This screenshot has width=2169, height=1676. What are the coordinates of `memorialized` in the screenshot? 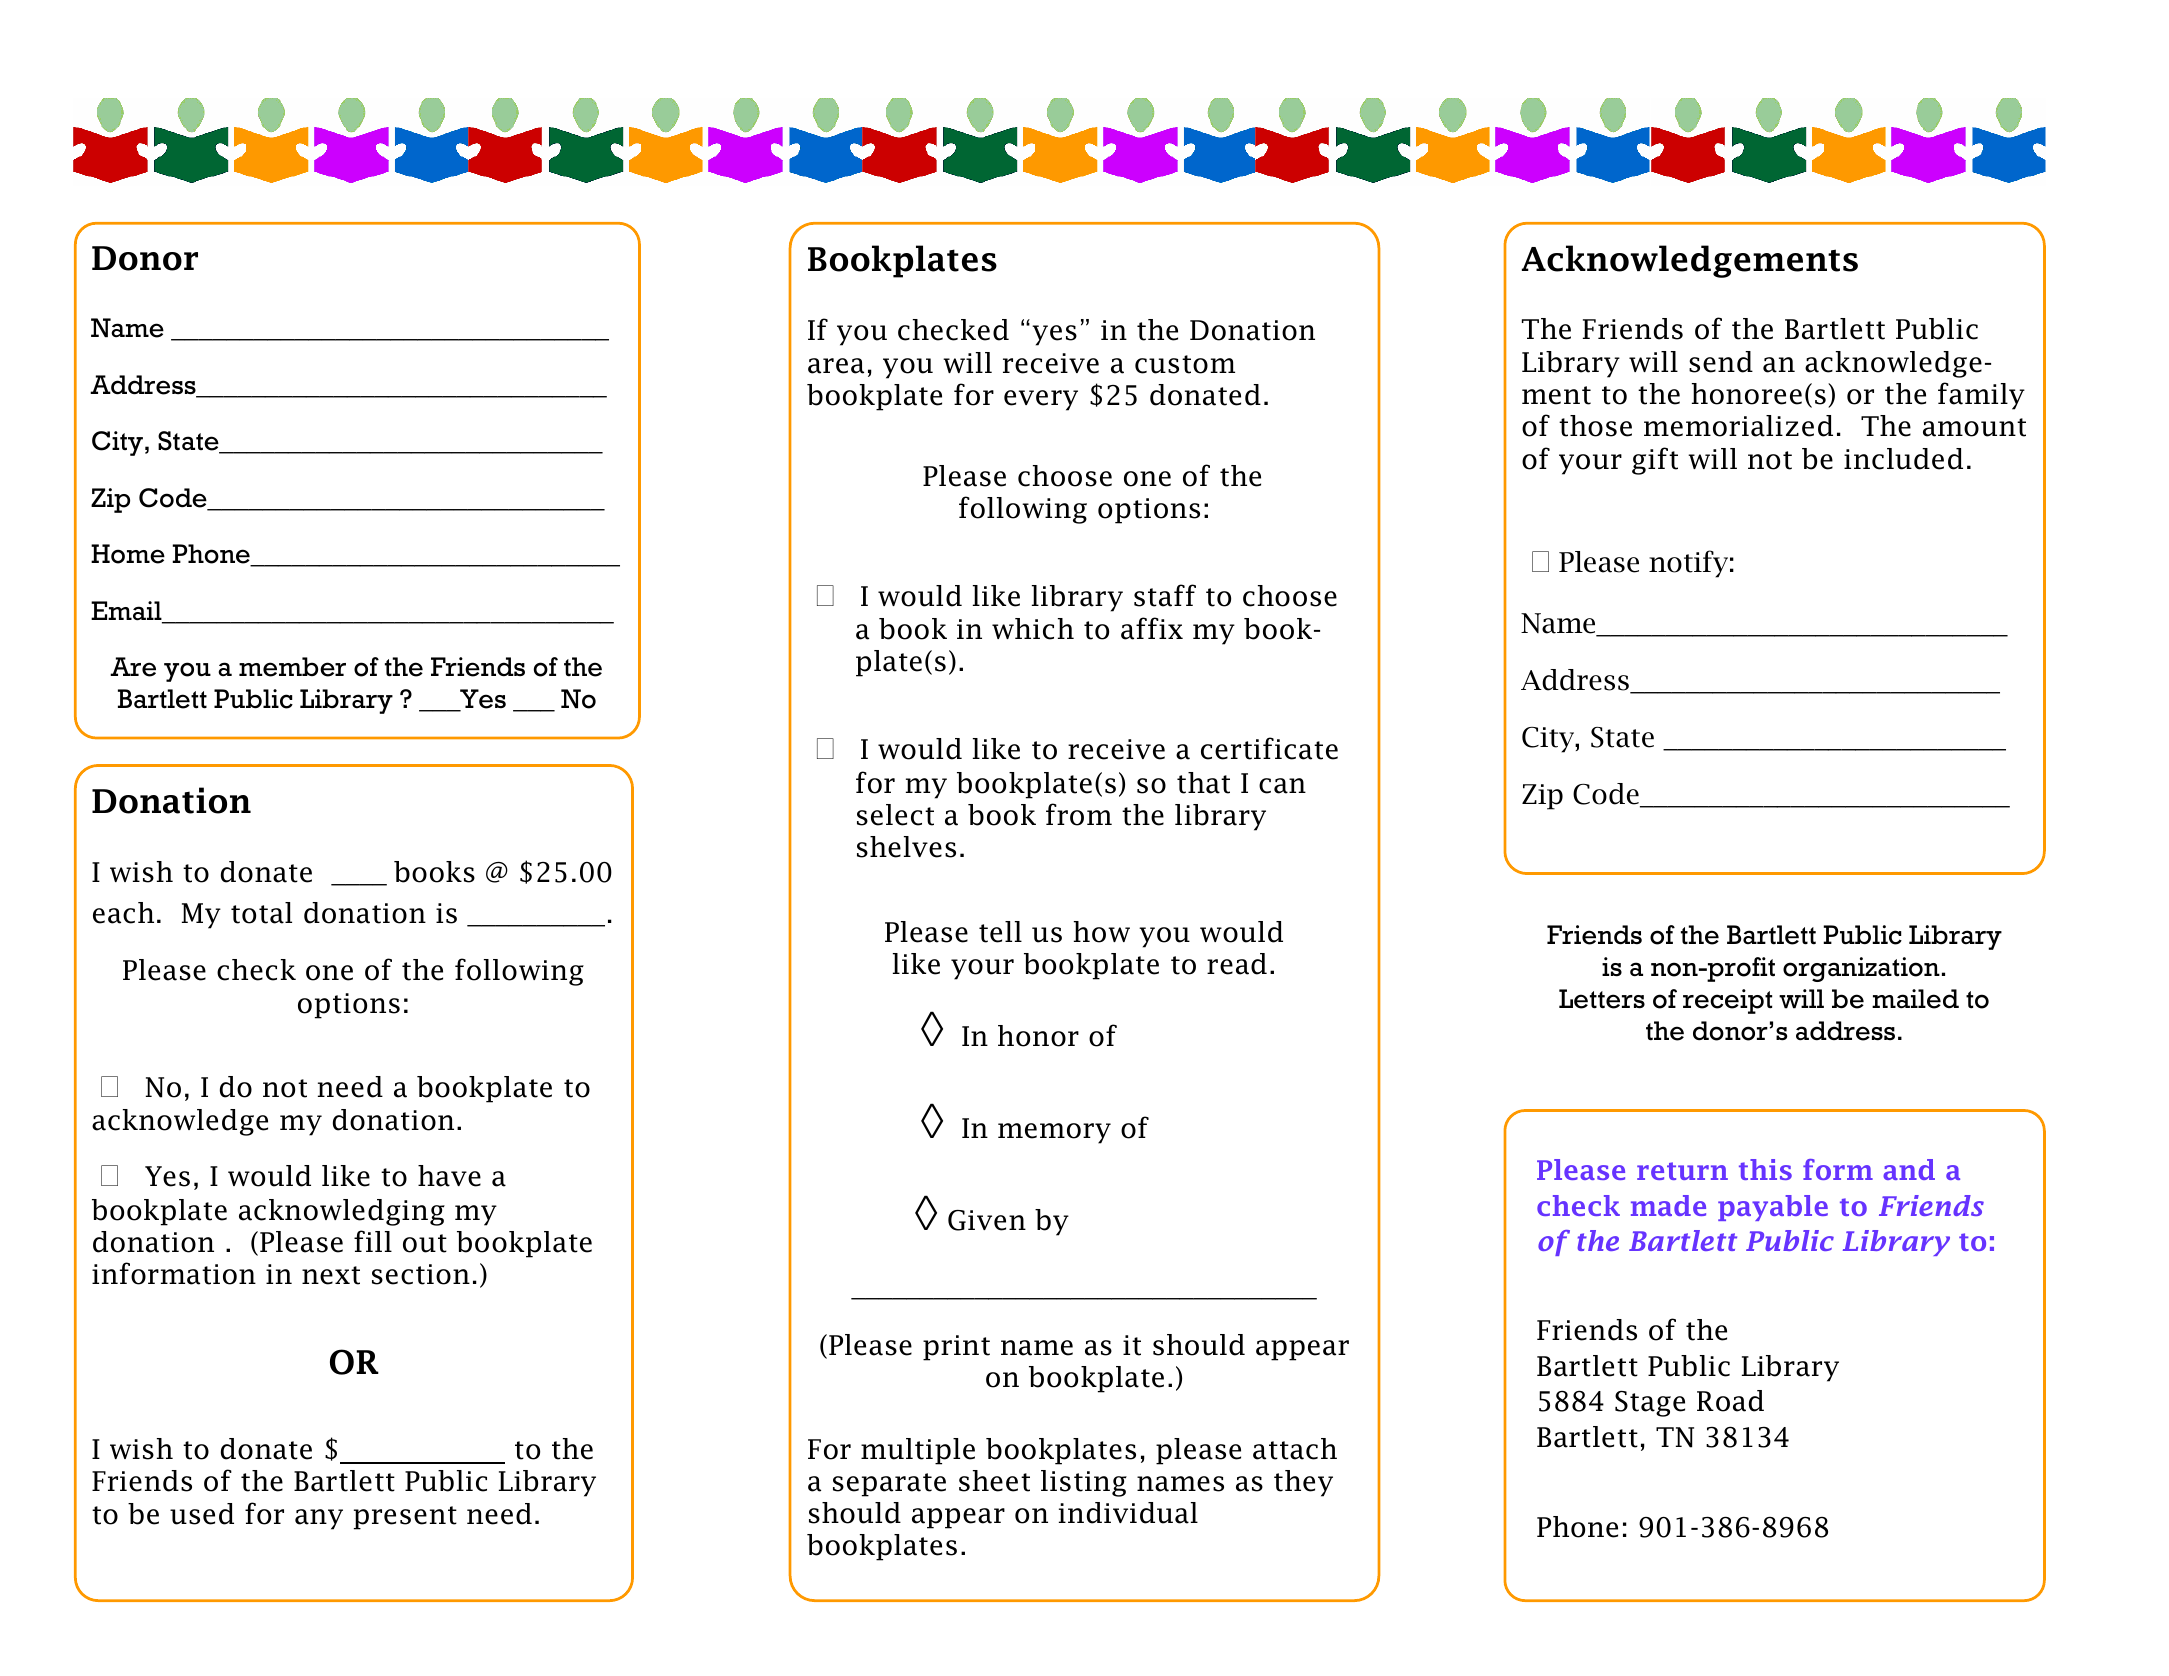 It's located at (1738, 426).
